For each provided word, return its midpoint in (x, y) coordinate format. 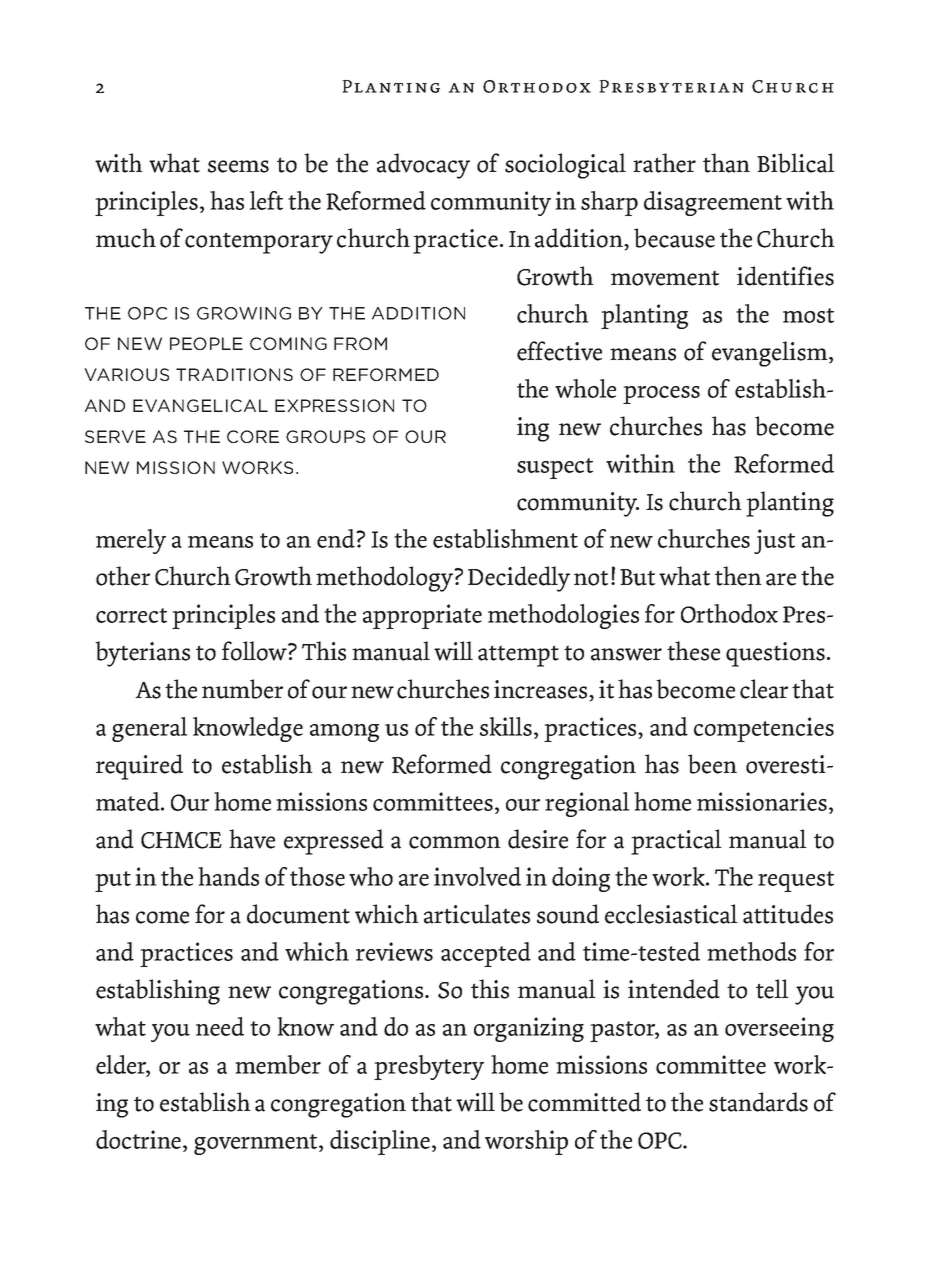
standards (758, 1102)
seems (238, 166)
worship (526, 1142)
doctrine (140, 1139)
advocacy (423, 166)
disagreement (713, 203)
